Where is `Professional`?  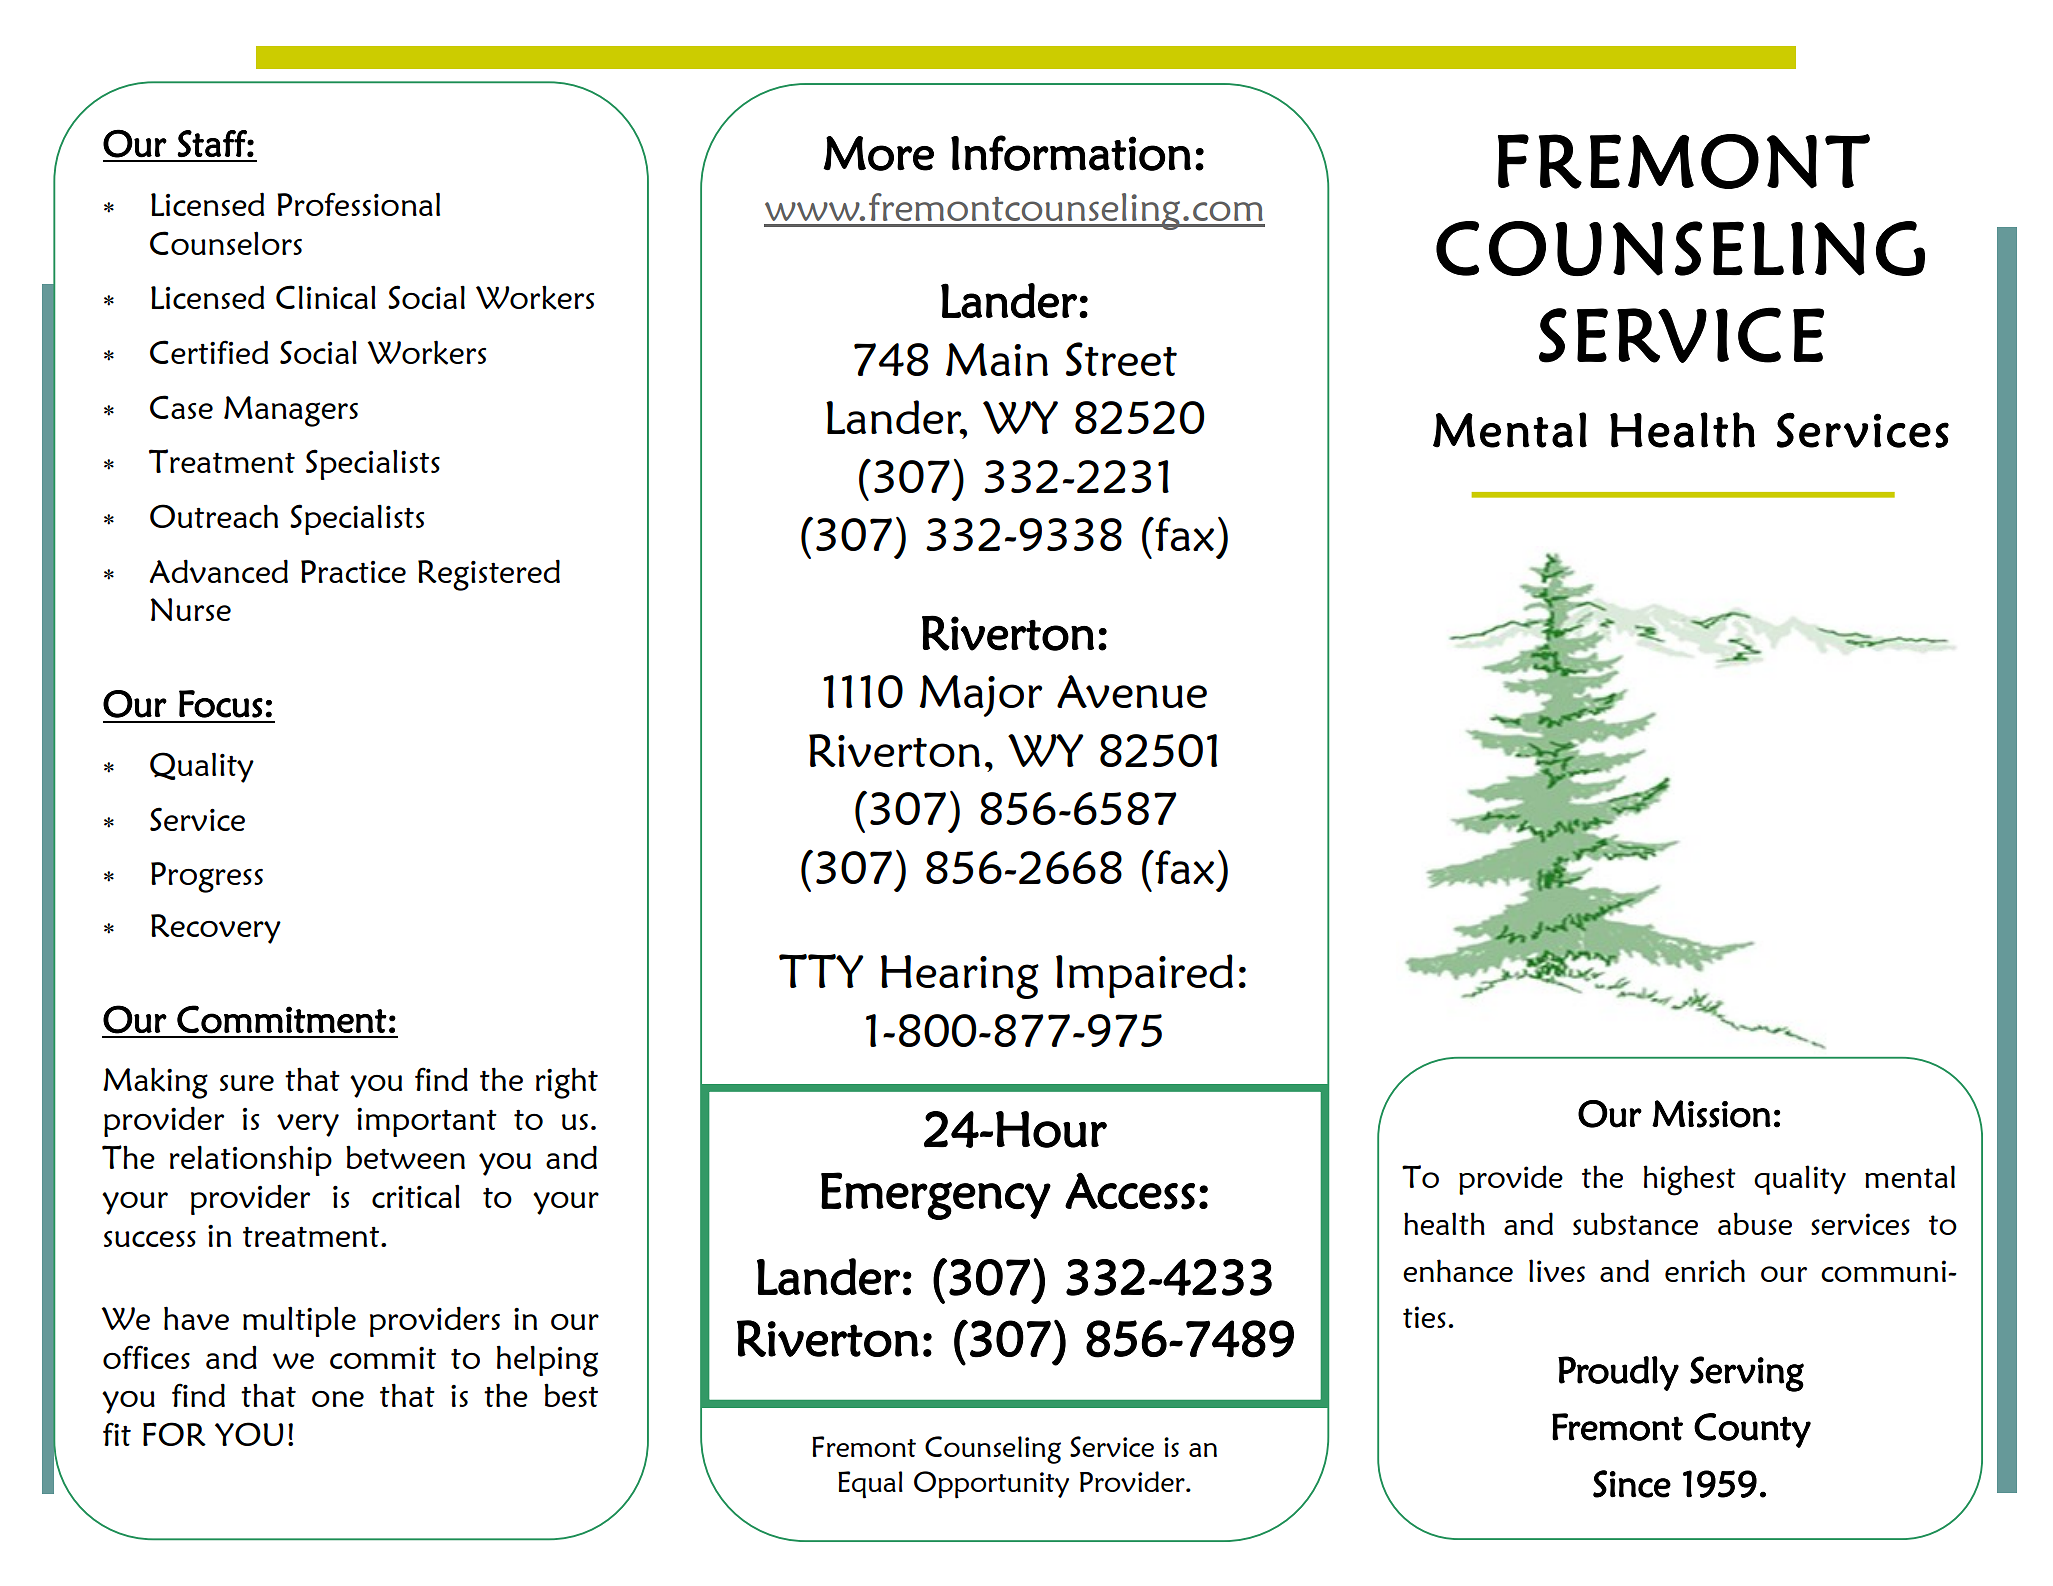
Professional is located at coordinates (358, 204).
